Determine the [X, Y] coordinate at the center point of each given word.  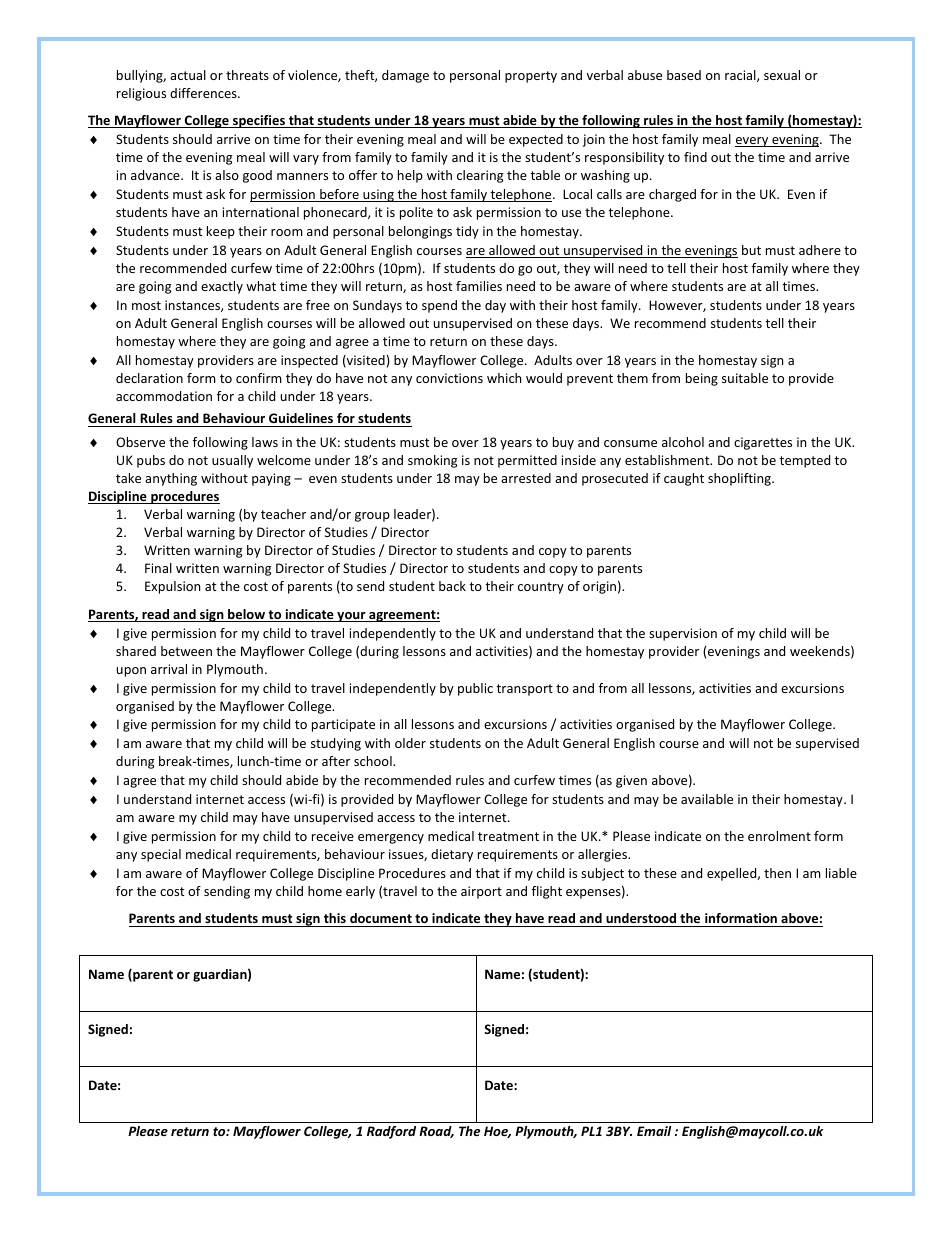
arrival [169, 669]
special [161, 855]
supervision [683, 634]
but [751, 250]
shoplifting [740, 479]
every [753, 142]
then [777, 873]
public [475, 689]
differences [204, 93]
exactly [222, 287]
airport [481, 892]
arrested [526, 478]
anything [171, 479]
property [531, 77]
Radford [391, 1132]
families [479, 286]
